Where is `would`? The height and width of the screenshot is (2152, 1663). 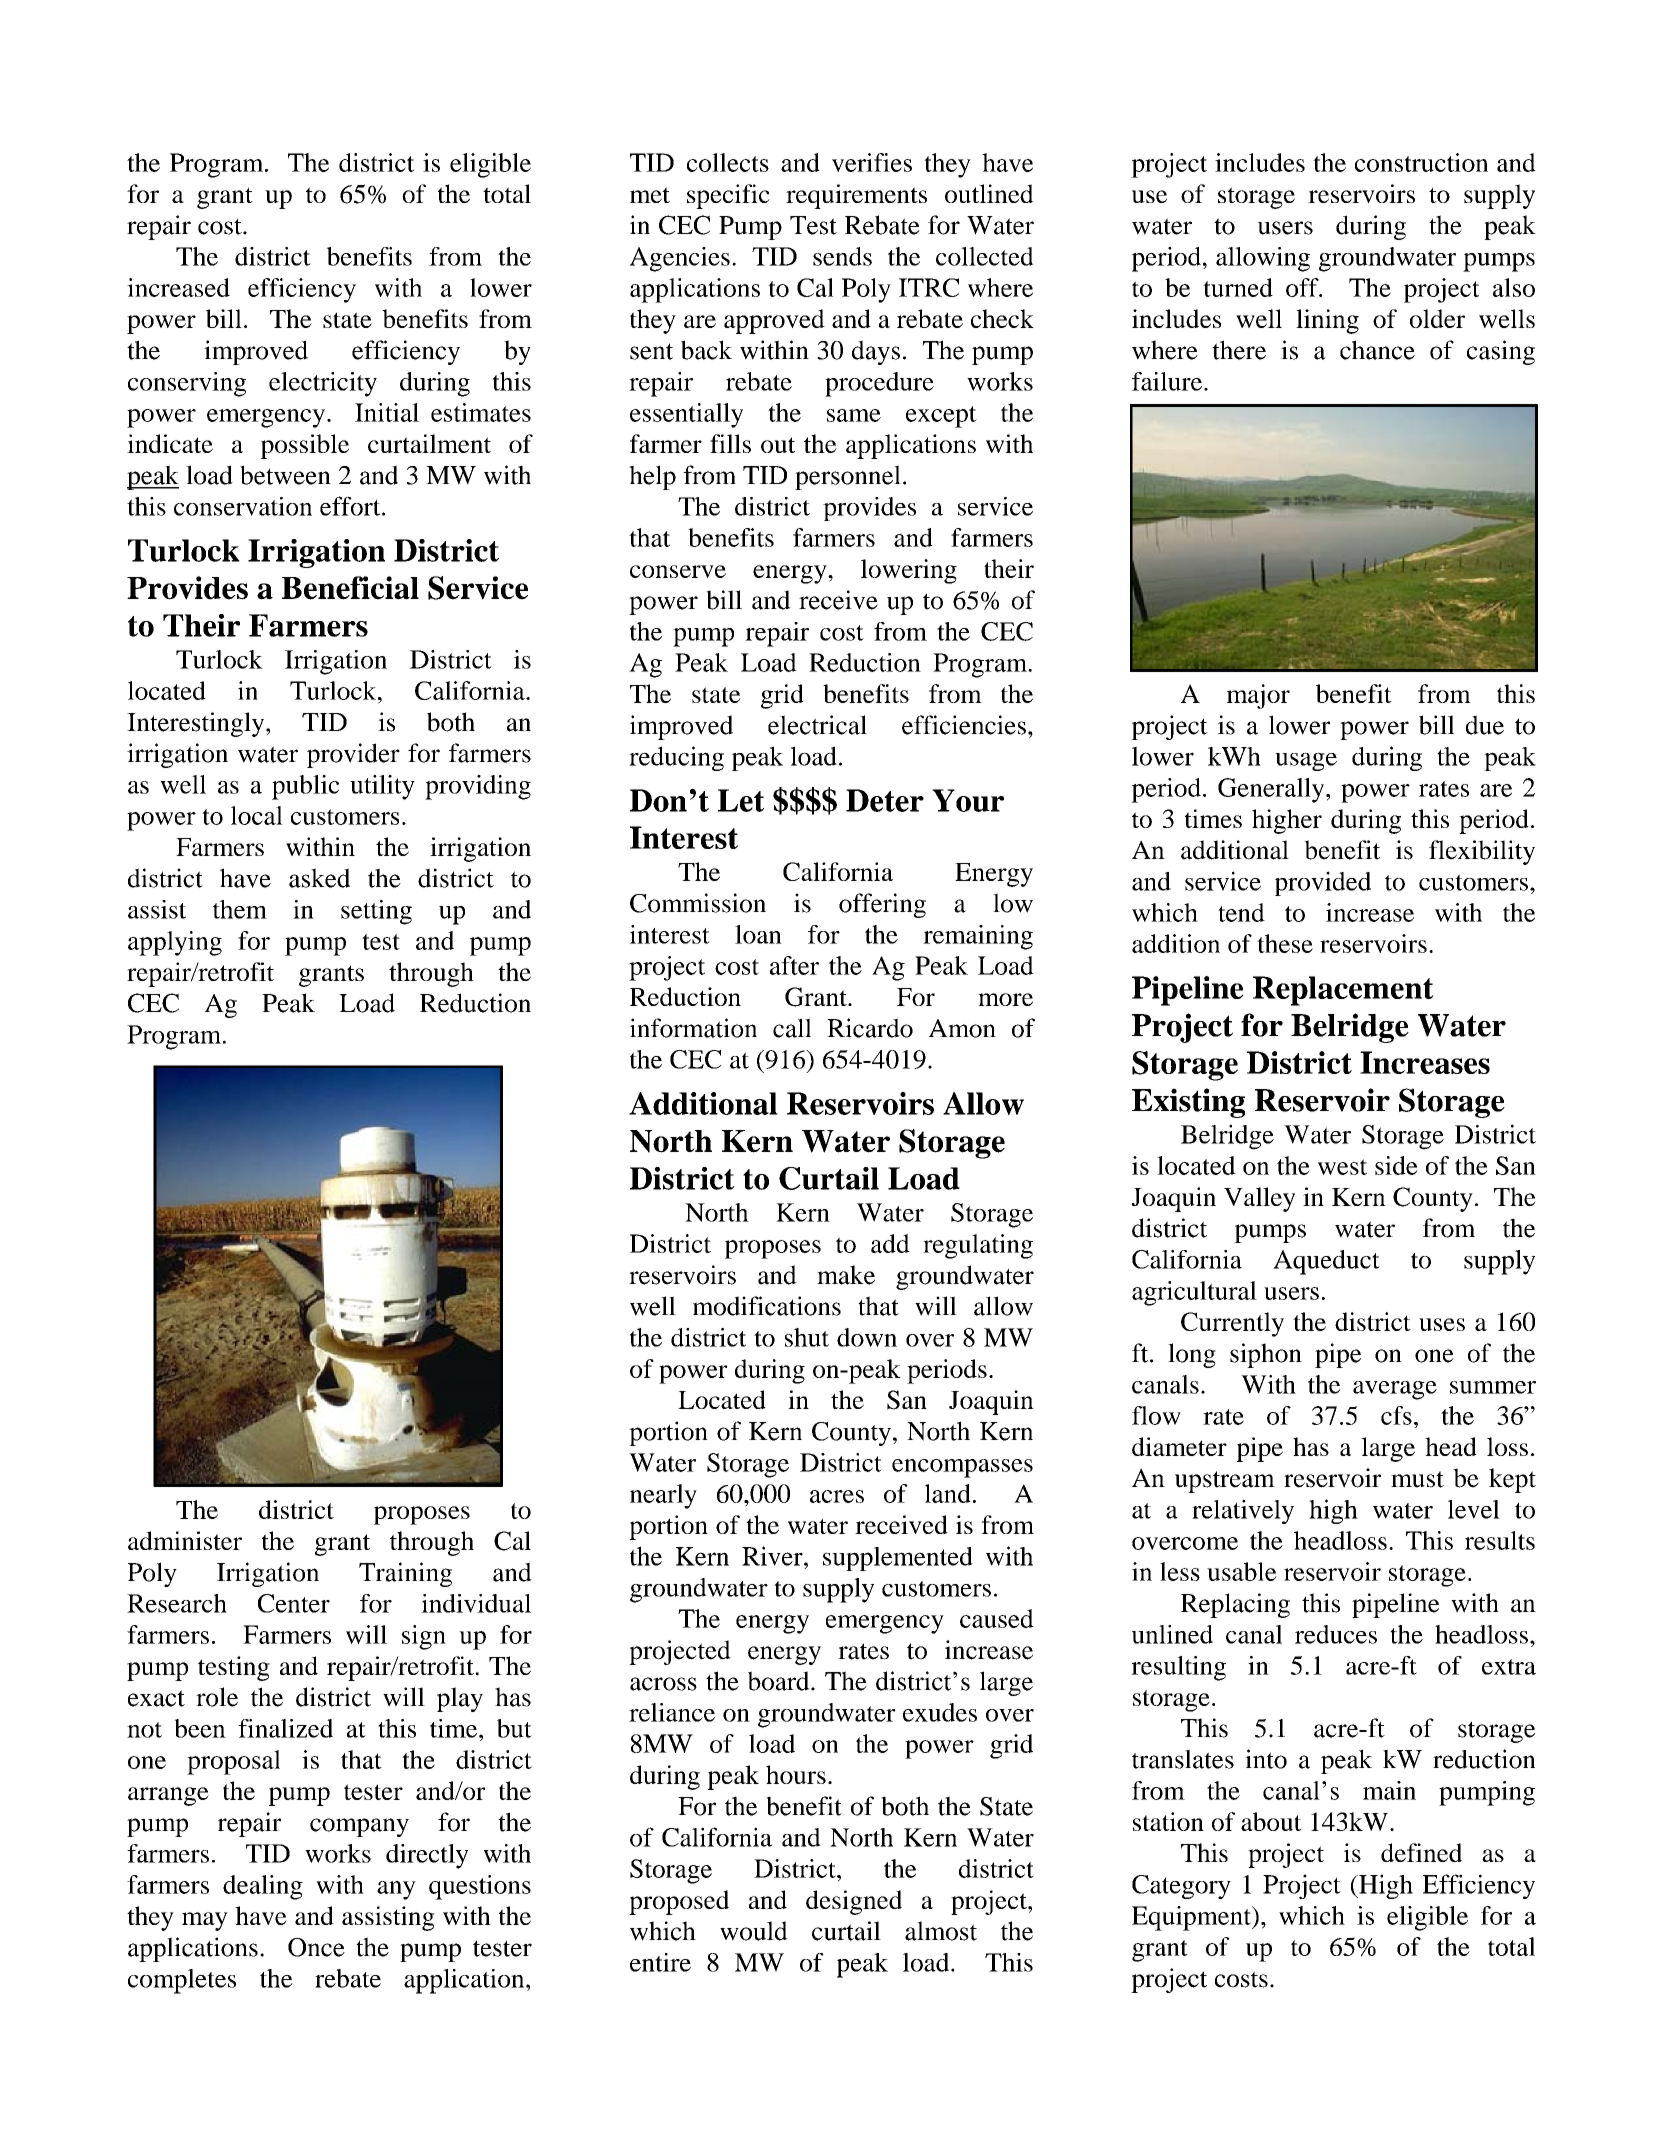 would is located at coordinates (754, 1931).
